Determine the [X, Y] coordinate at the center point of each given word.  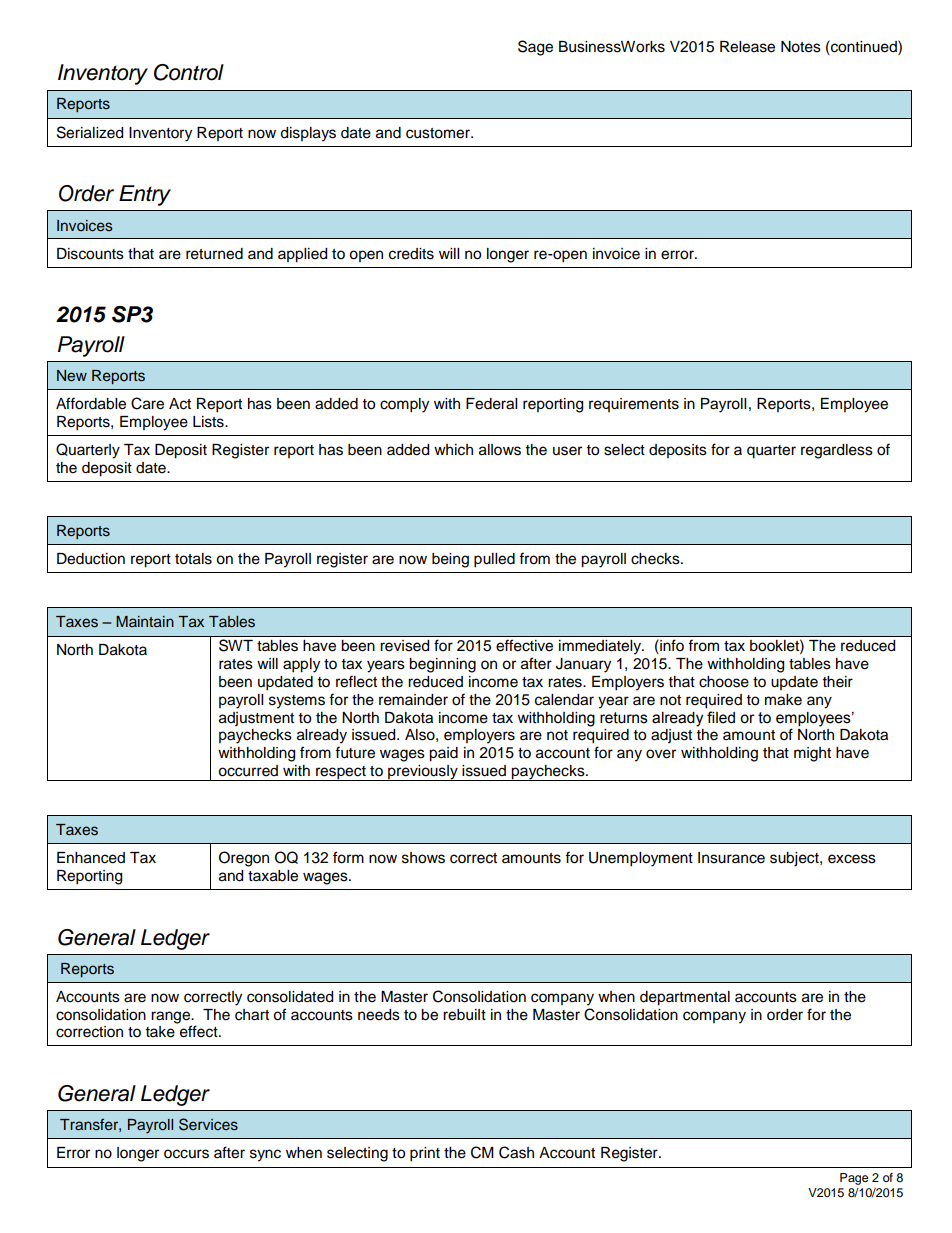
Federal [491, 404]
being [450, 560]
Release [747, 47]
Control [189, 72]
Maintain [145, 621]
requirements [634, 405]
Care [147, 403]
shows [423, 858]
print [425, 1154]
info [672, 645]
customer [439, 133]
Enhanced [91, 858]
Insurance [731, 858]
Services [208, 1124]
